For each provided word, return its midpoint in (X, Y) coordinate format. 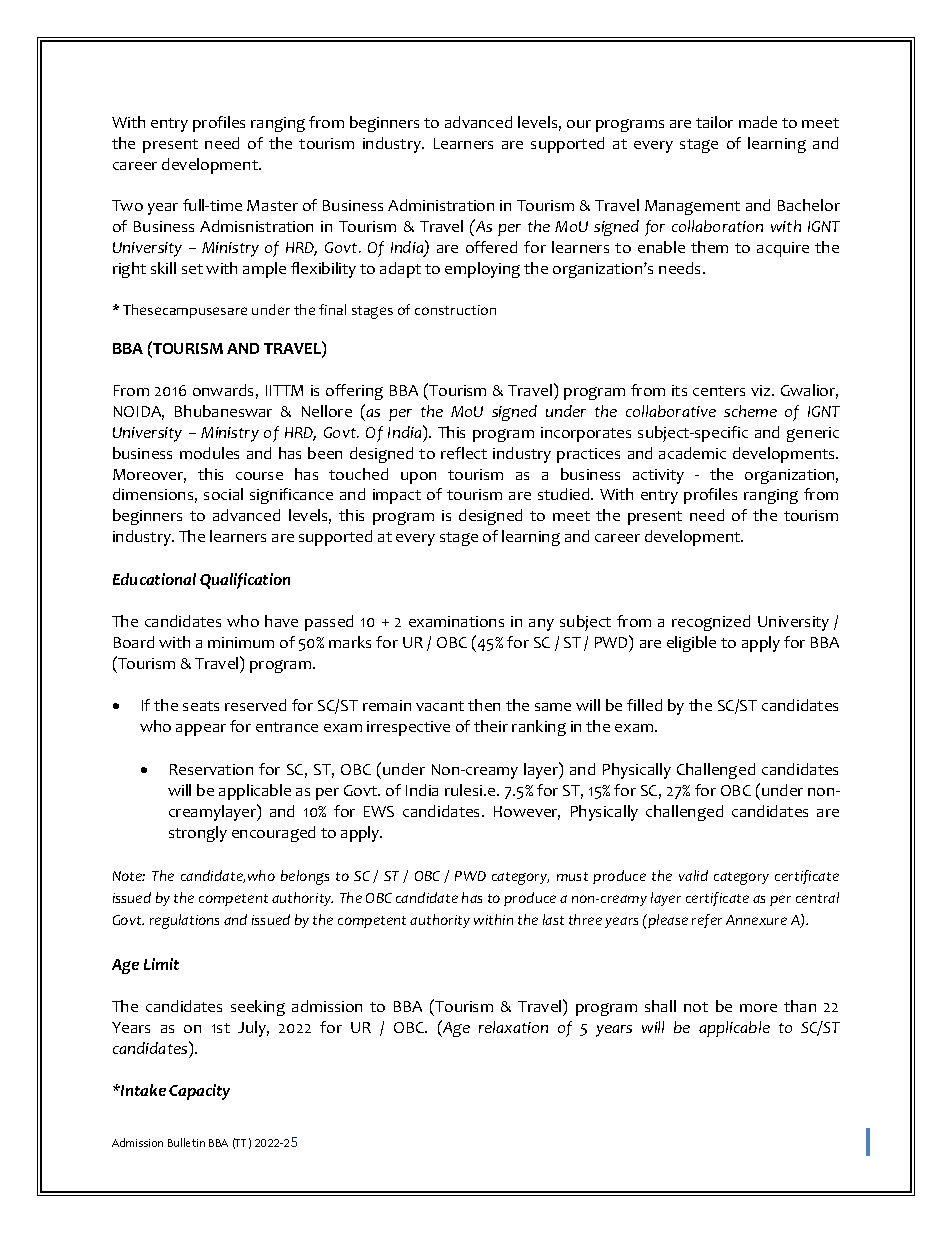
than (800, 1006)
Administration (441, 205)
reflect (464, 453)
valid (693, 875)
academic (692, 453)
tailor (714, 122)
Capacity (199, 1092)
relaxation (513, 1027)
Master (272, 205)
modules (209, 453)
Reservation (211, 769)
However (527, 813)
